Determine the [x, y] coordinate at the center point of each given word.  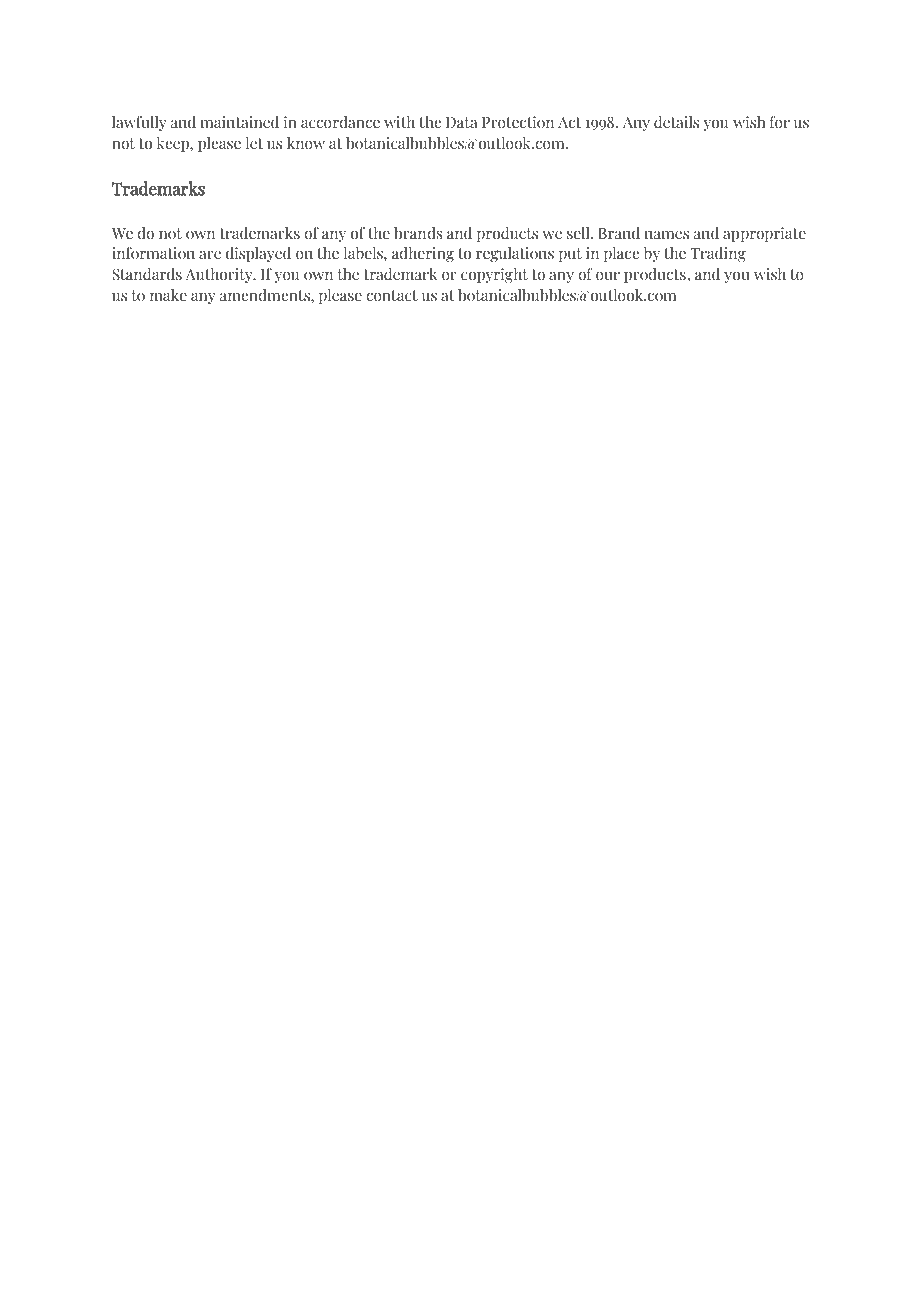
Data [462, 122]
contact [392, 296]
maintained [240, 122]
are [210, 254]
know [306, 143]
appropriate [764, 234]
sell [579, 233]
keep [174, 144]
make [168, 295]
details [676, 122]
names [667, 235]
